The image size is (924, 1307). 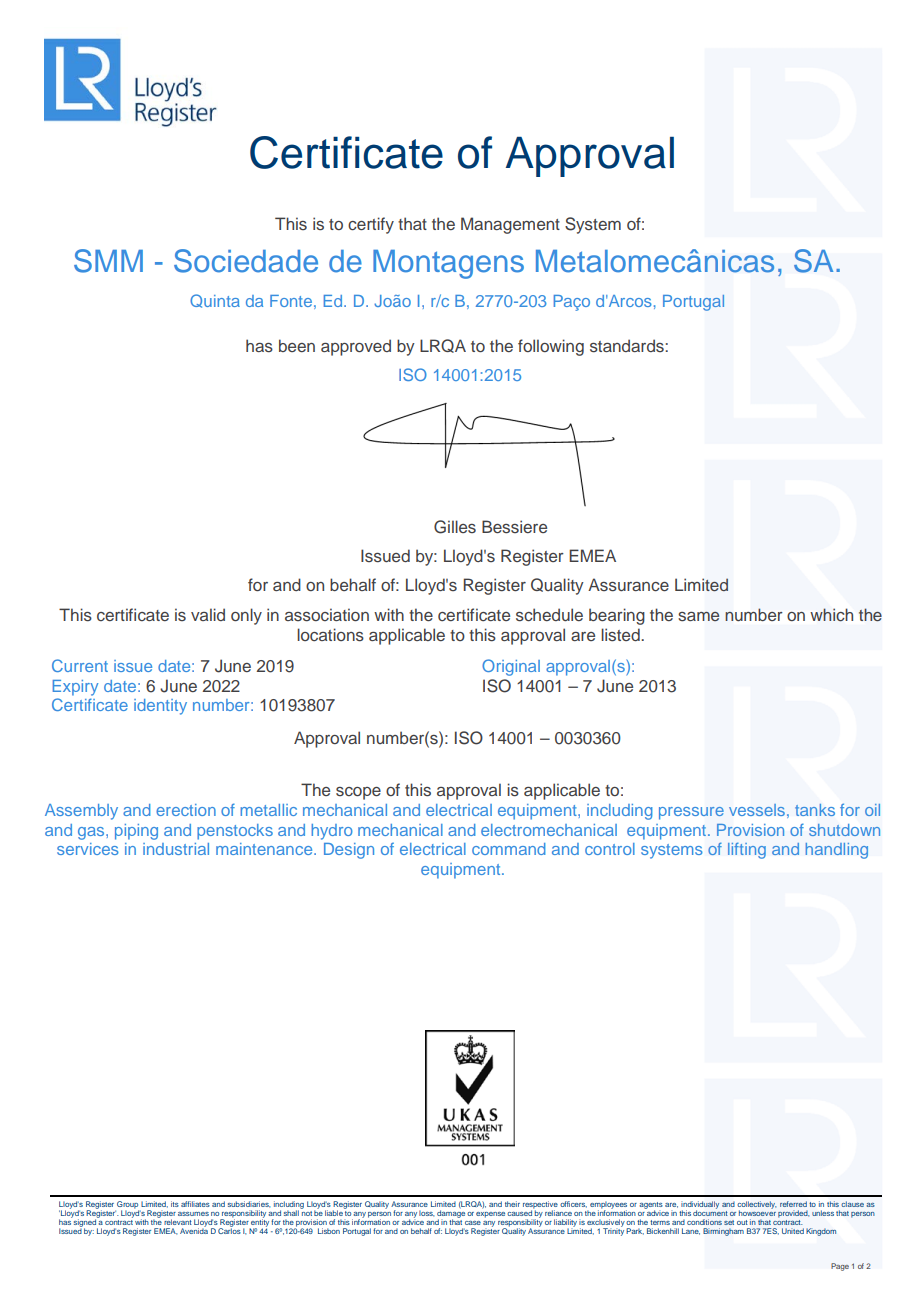 I want to click on Quinta, so click(x=215, y=301).
